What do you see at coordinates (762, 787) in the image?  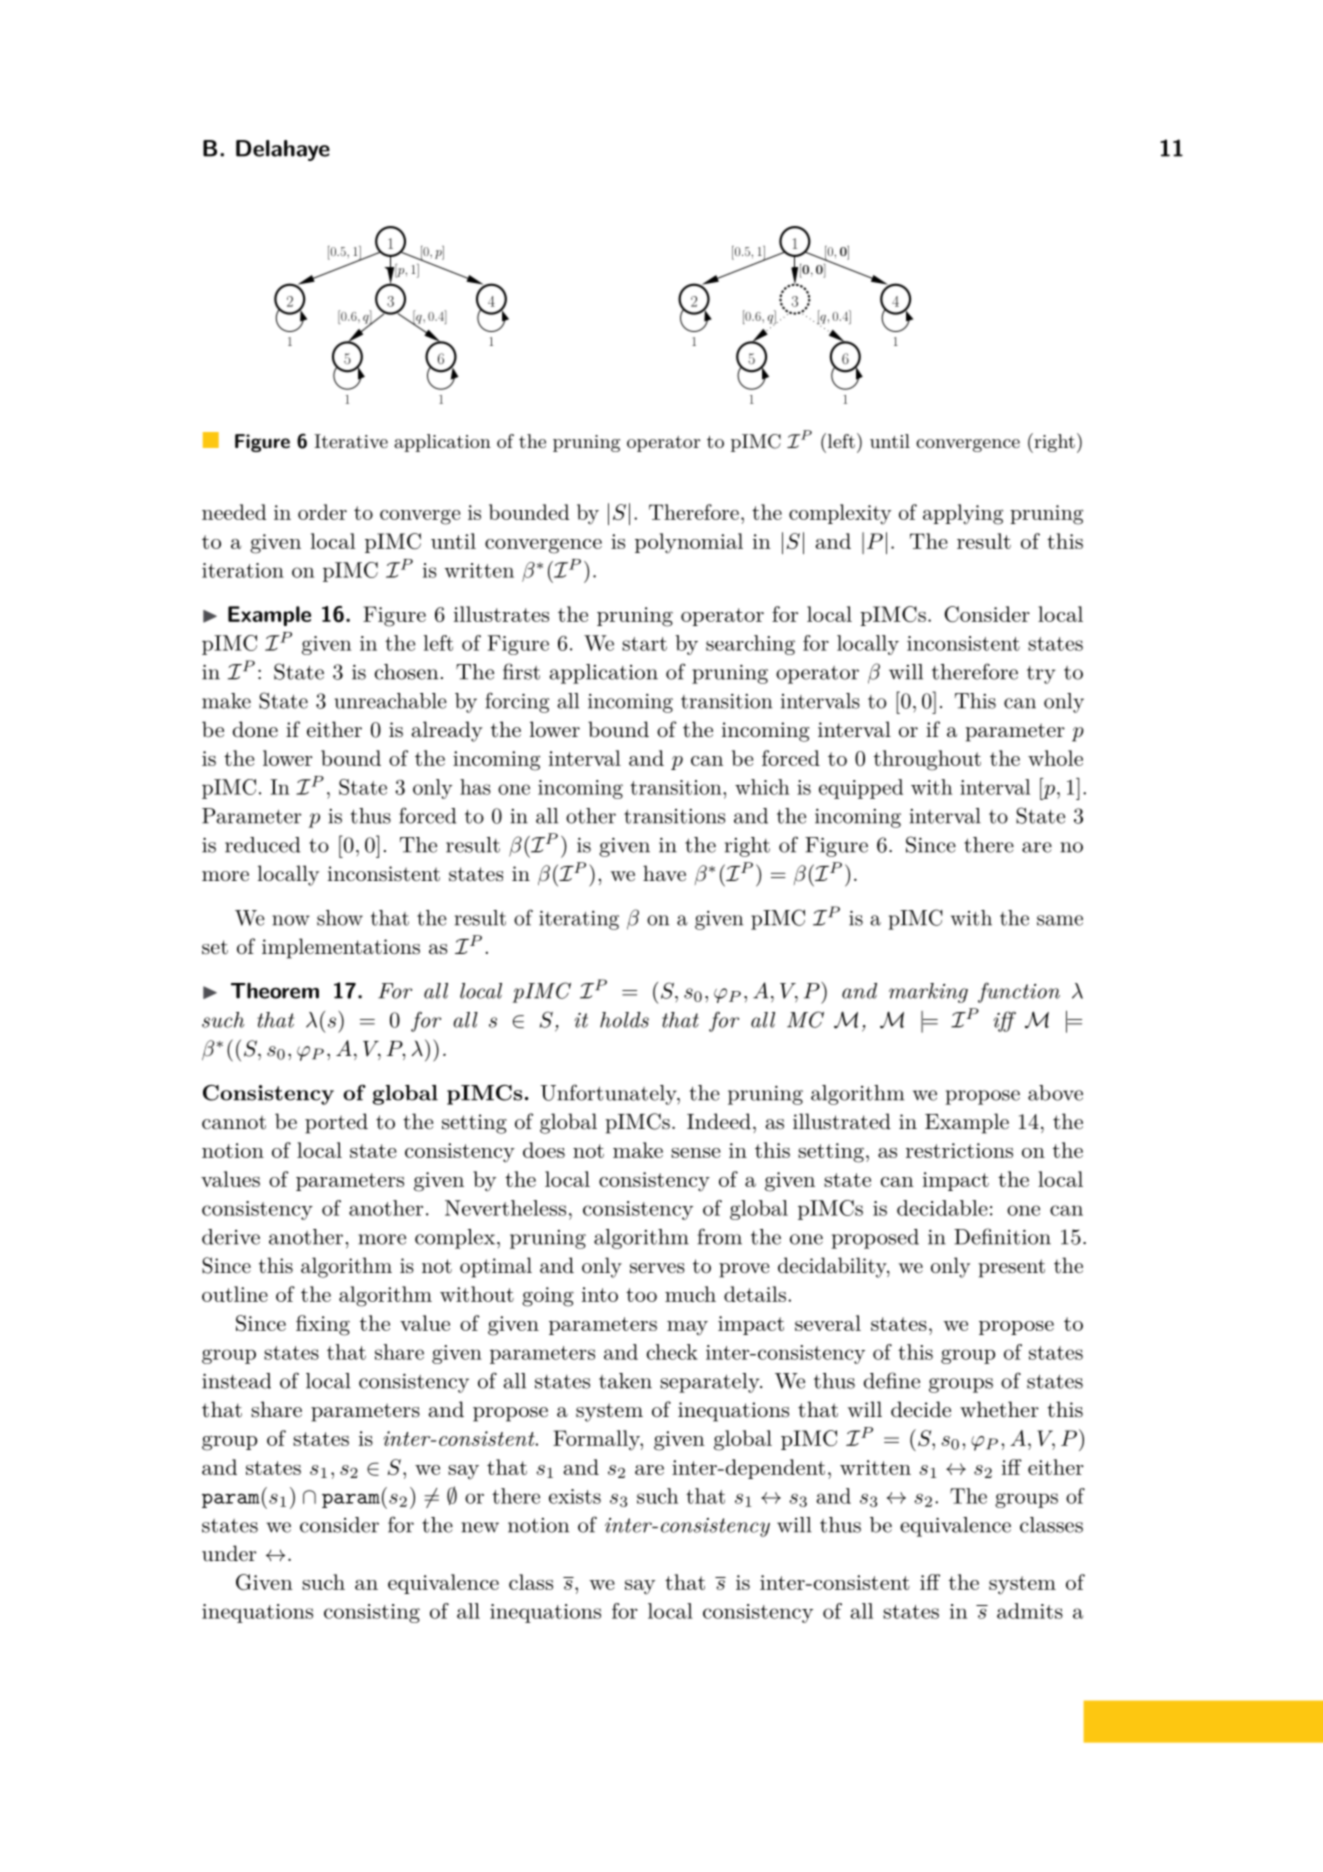 I see `which` at bounding box center [762, 787].
